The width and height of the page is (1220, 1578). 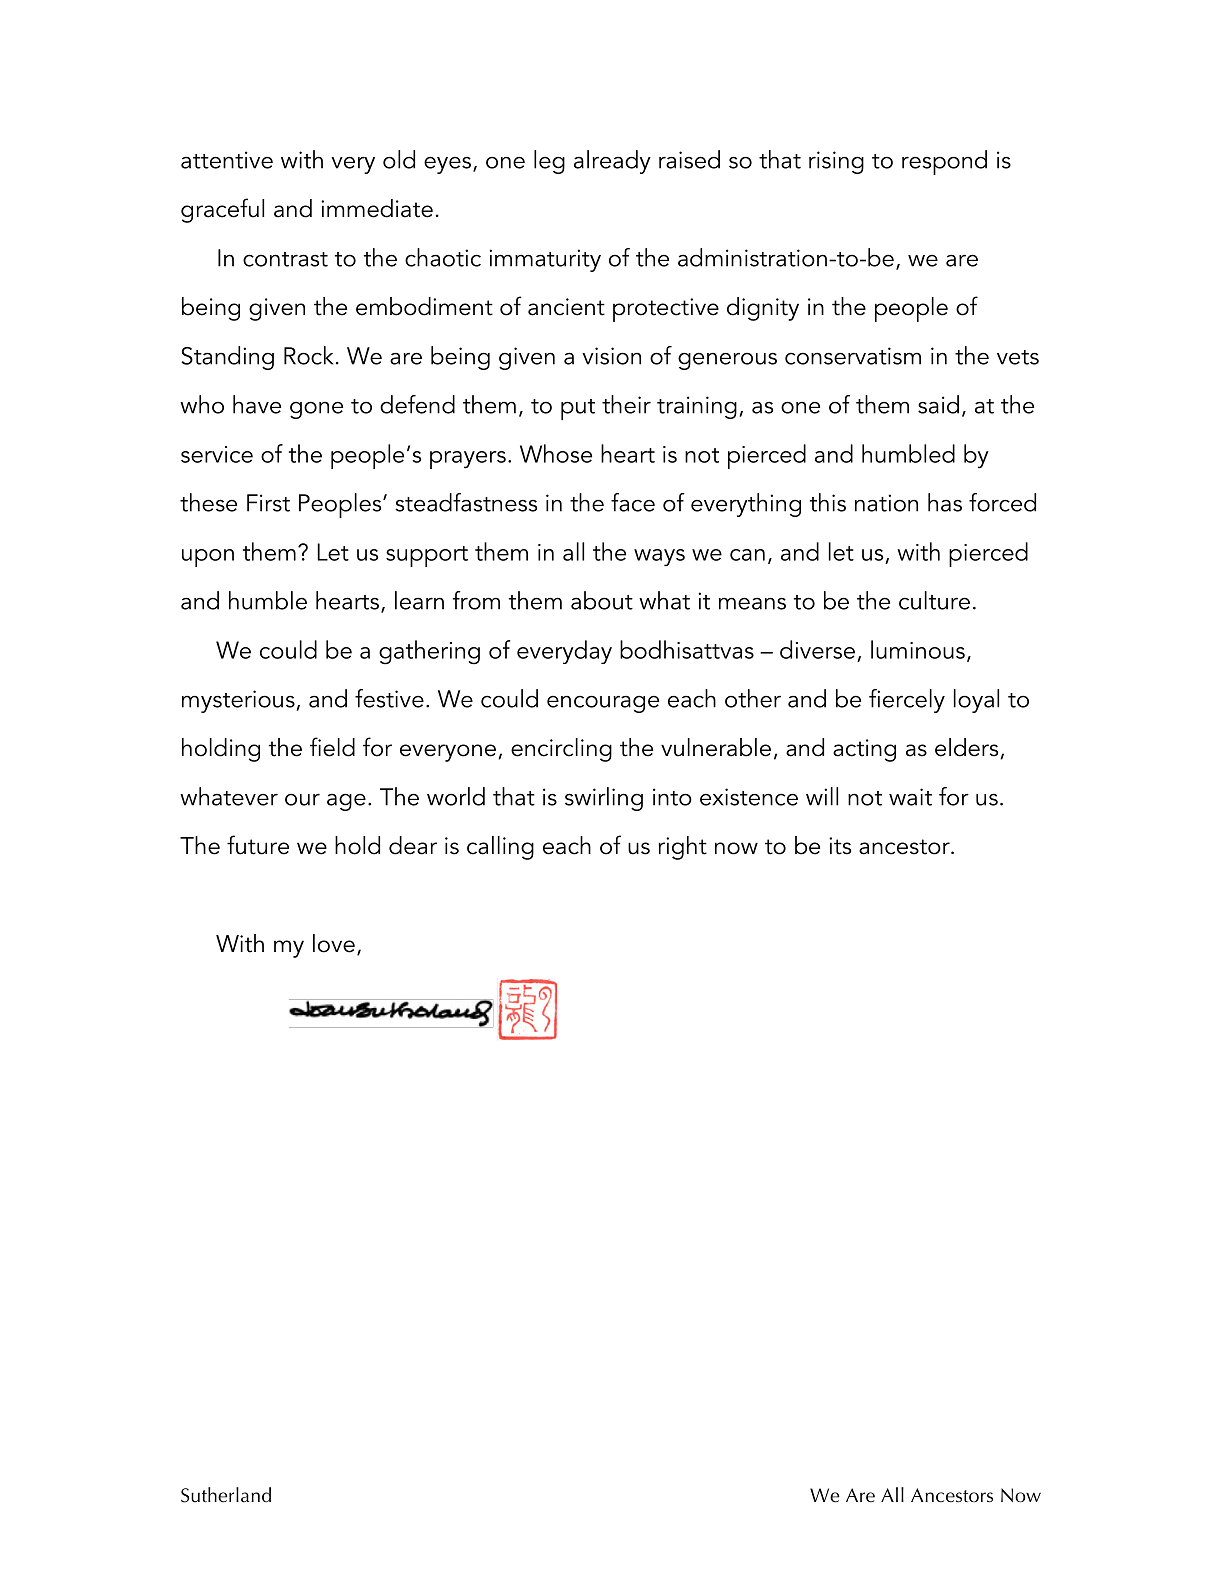 What do you see at coordinates (612, 162) in the page?
I see `already` at bounding box center [612, 162].
